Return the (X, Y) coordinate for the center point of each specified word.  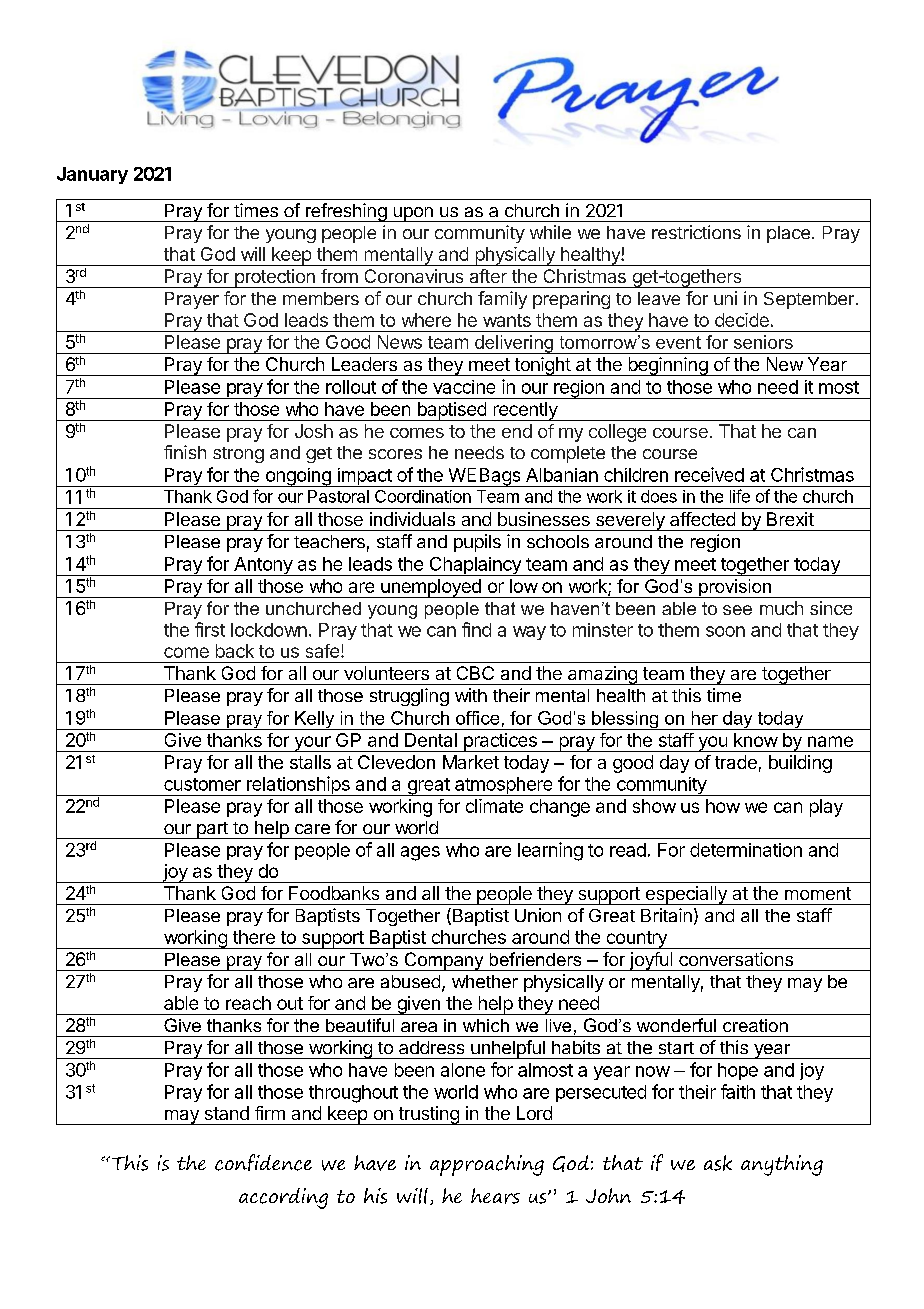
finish (185, 452)
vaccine (464, 387)
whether (485, 981)
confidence (263, 1162)
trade (736, 762)
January (92, 175)
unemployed (431, 588)
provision (735, 588)
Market (471, 762)
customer (202, 784)
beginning (667, 366)
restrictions (696, 232)
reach (248, 1003)
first (210, 629)
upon (413, 214)
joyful (651, 961)
